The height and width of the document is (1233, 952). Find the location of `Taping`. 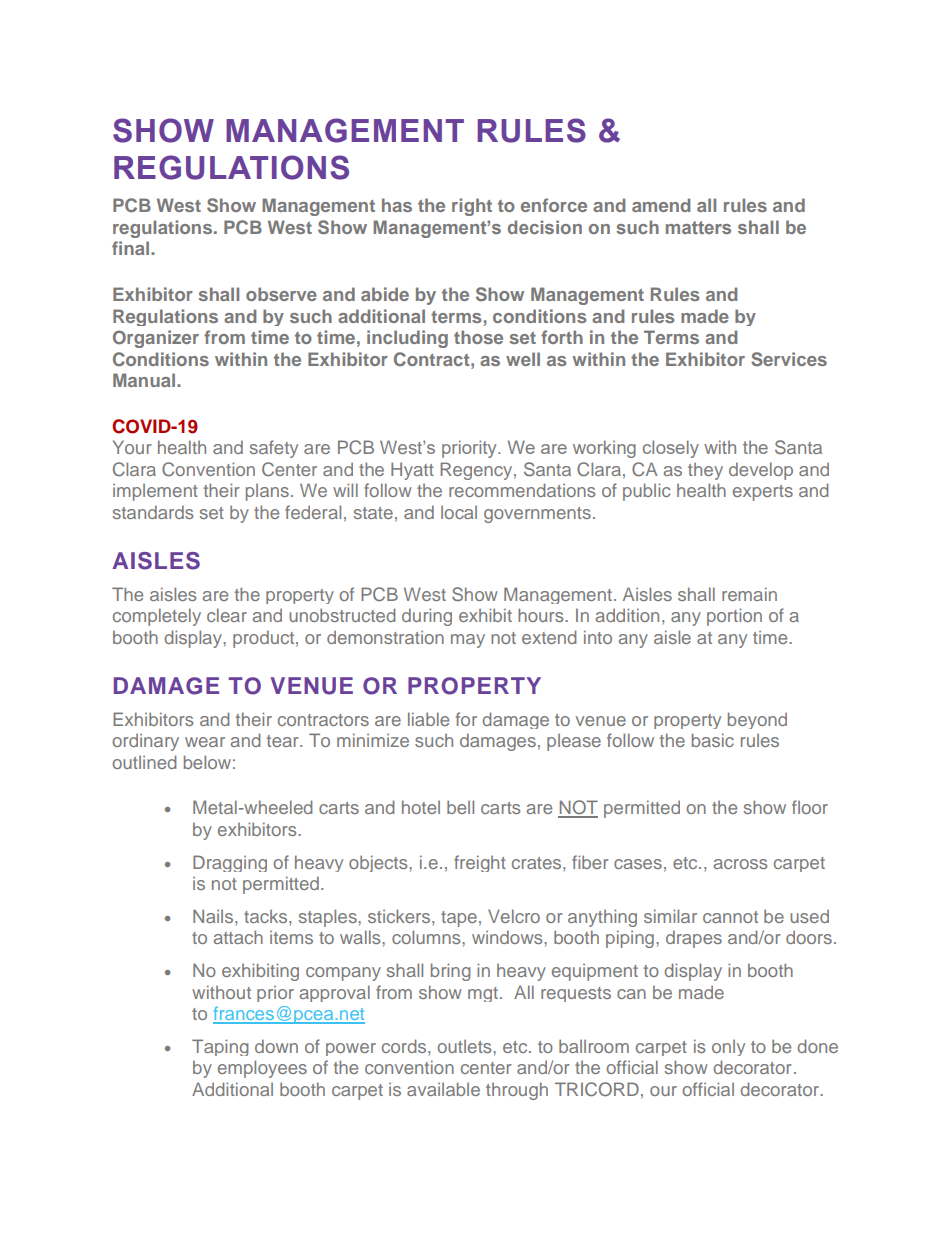

Taping is located at coordinates (220, 1047).
